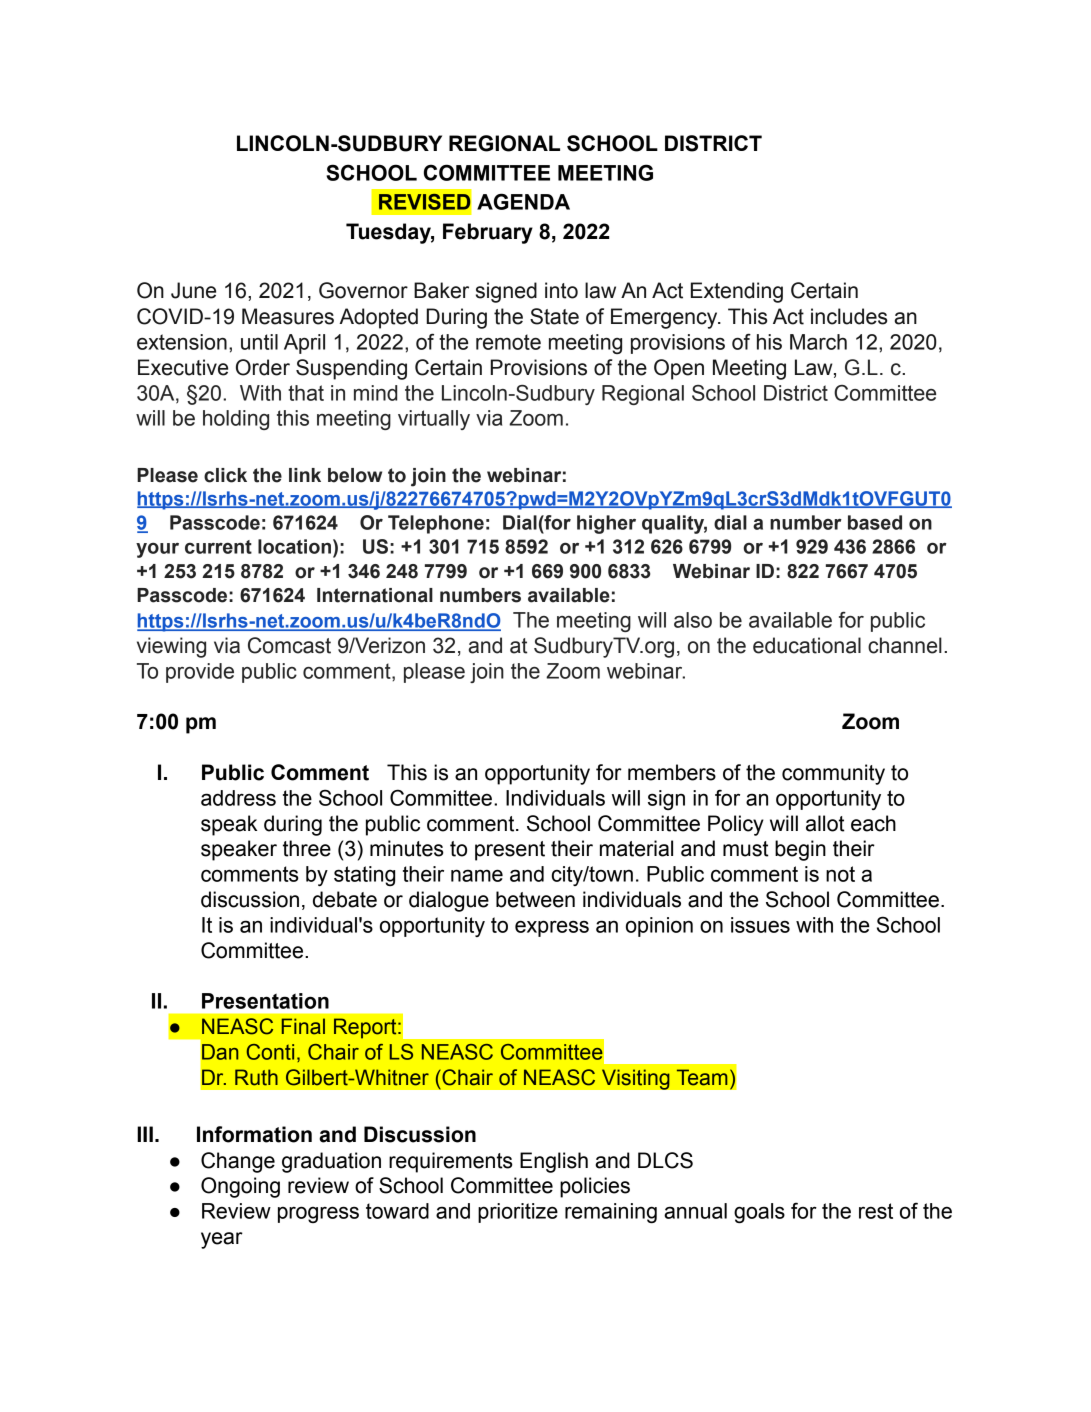 The width and height of the page is (1091, 1412). I want to click on three, so click(307, 848).
